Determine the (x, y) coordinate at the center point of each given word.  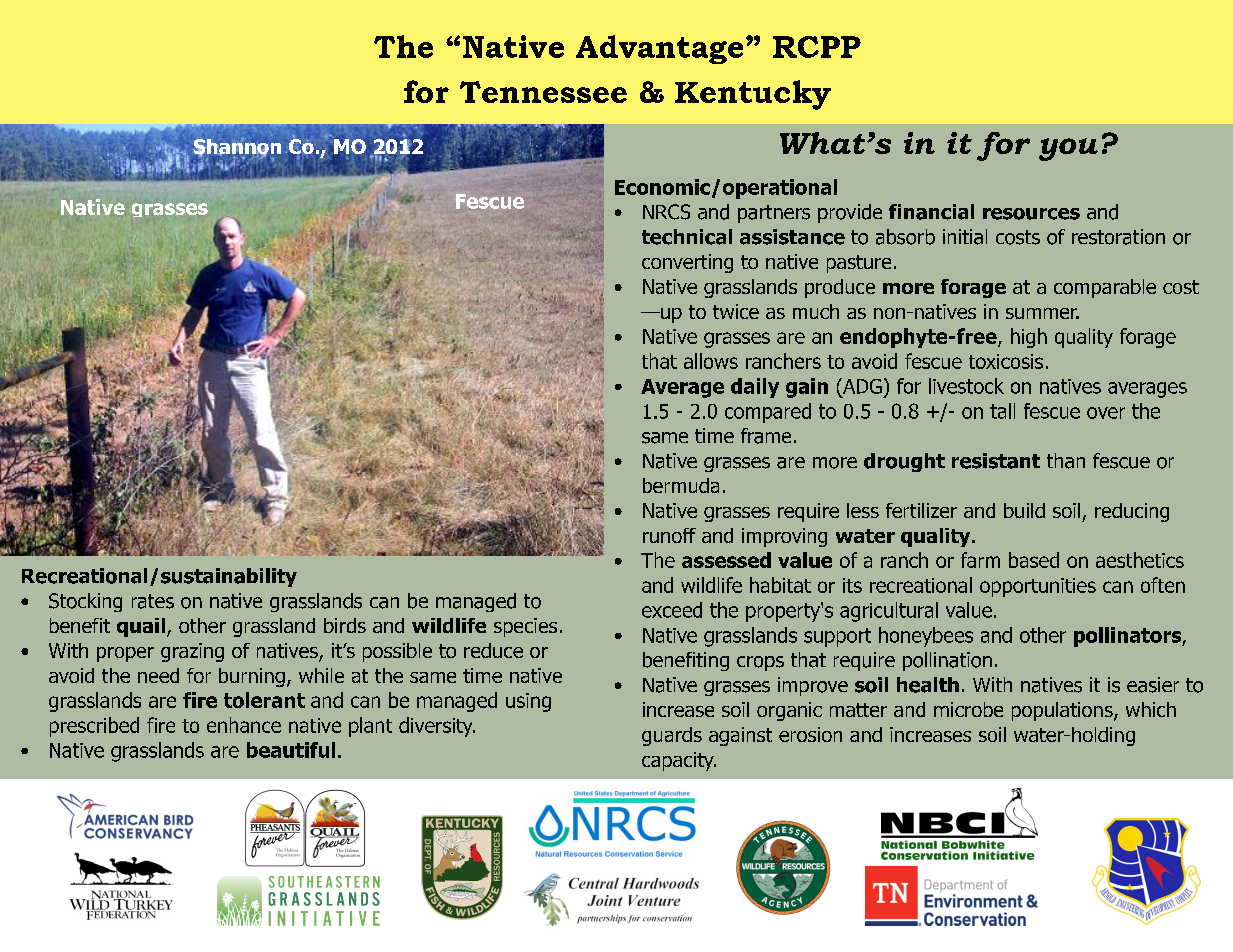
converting (687, 263)
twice (736, 311)
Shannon (237, 148)
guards (672, 736)
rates (153, 601)
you (1068, 149)
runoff (669, 535)
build (1024, 510)
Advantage (659, 49)
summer (1042, 313)
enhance (244, 725)
